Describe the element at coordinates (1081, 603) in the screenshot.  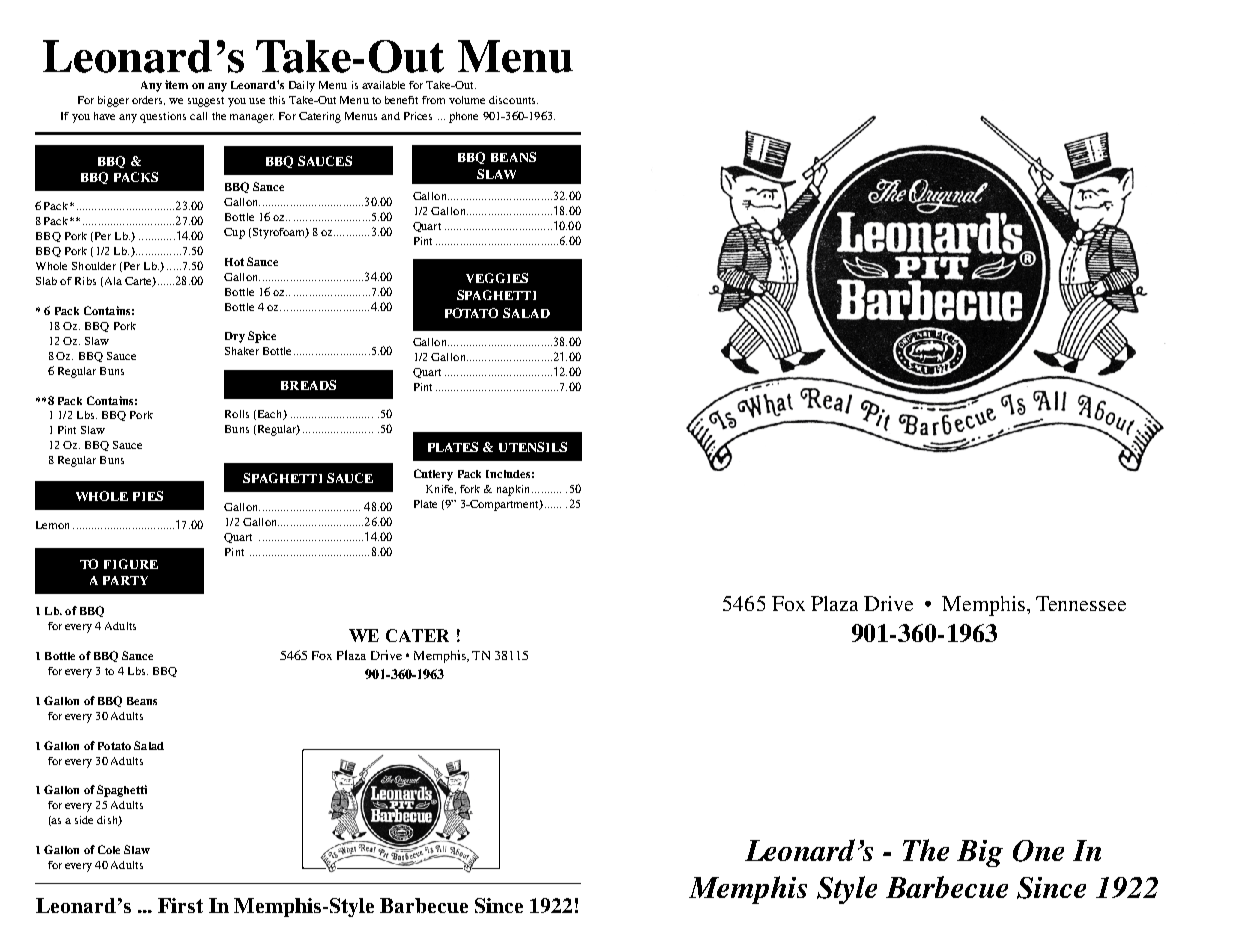
I see `Tennessee` at that location.
